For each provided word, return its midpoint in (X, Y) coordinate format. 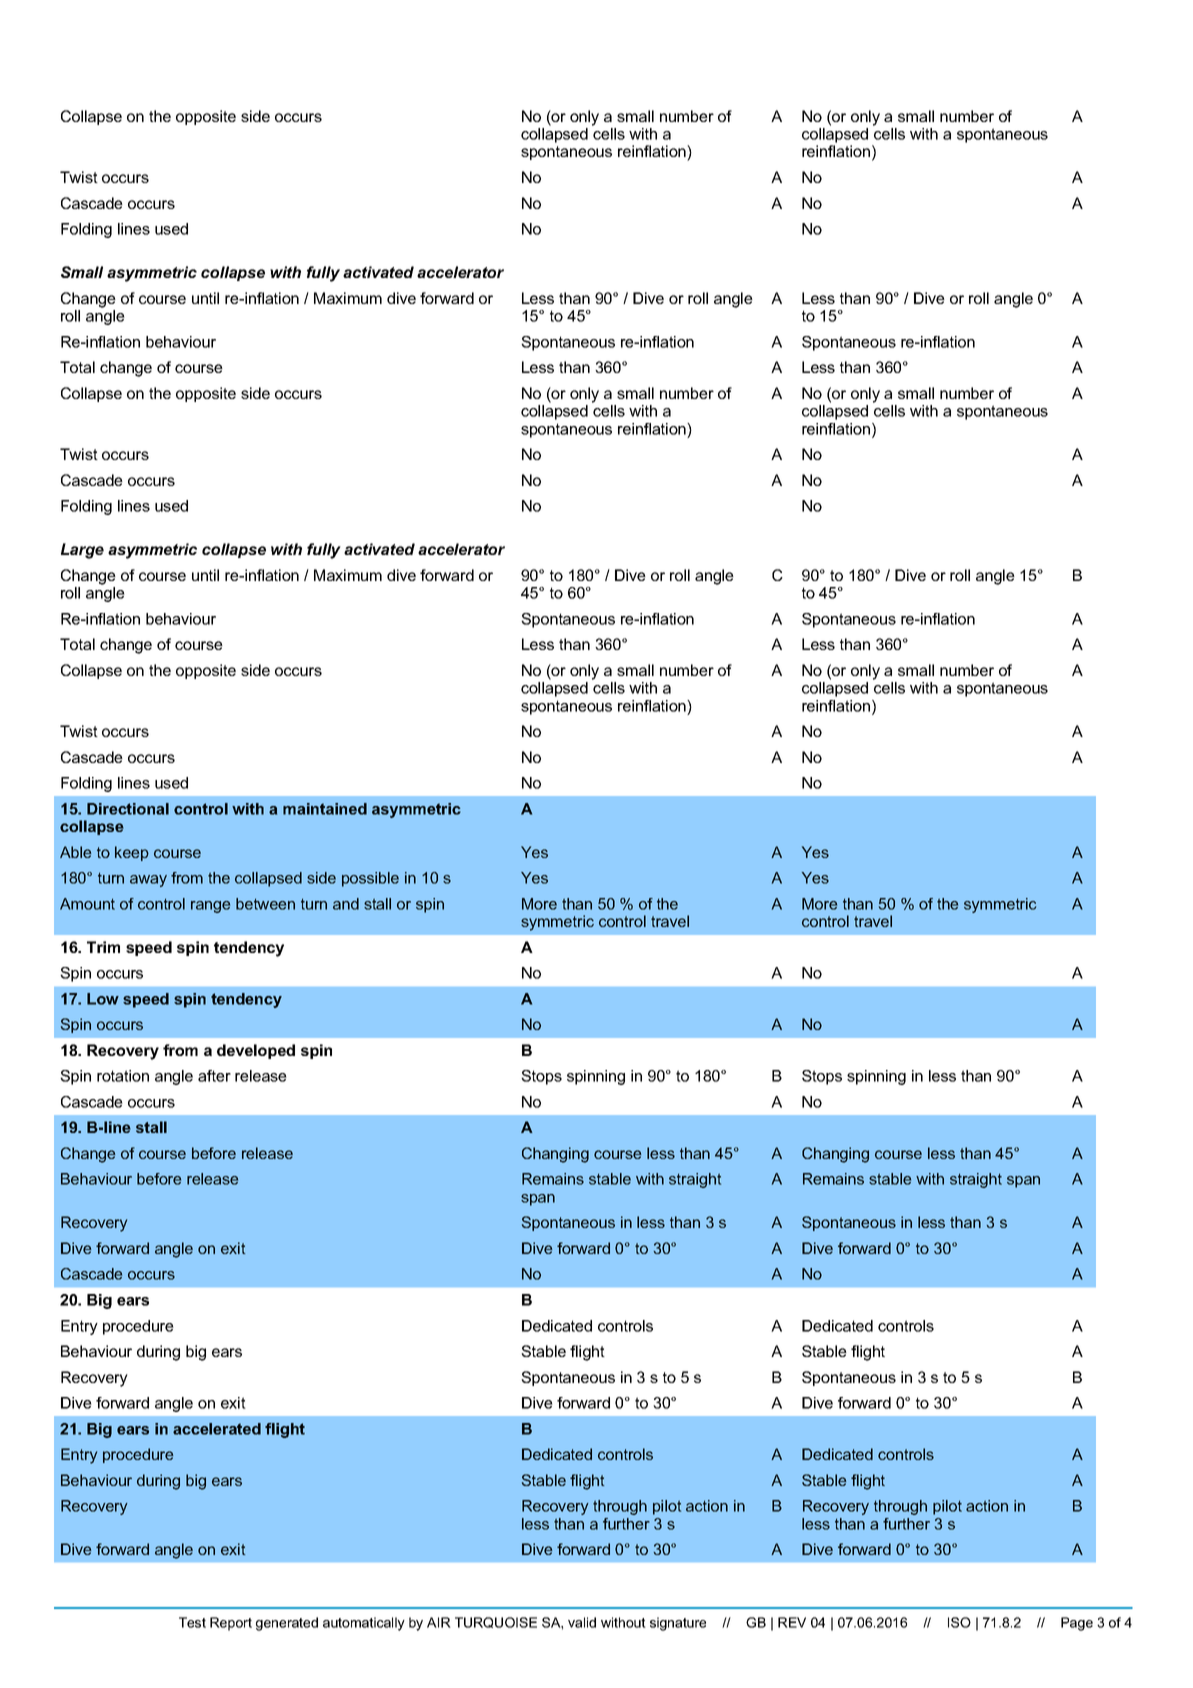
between (265, 904)
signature (678, 1624)
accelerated (217, 1429)
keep (132, 853)
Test (192, 1622)
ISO (959, 1622)
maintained (325, 809)
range (210, 907)
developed (256, 1051)
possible (370, 879)
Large (82, 551)
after (214, 1076)
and (346, 904)
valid (582, 1622)
